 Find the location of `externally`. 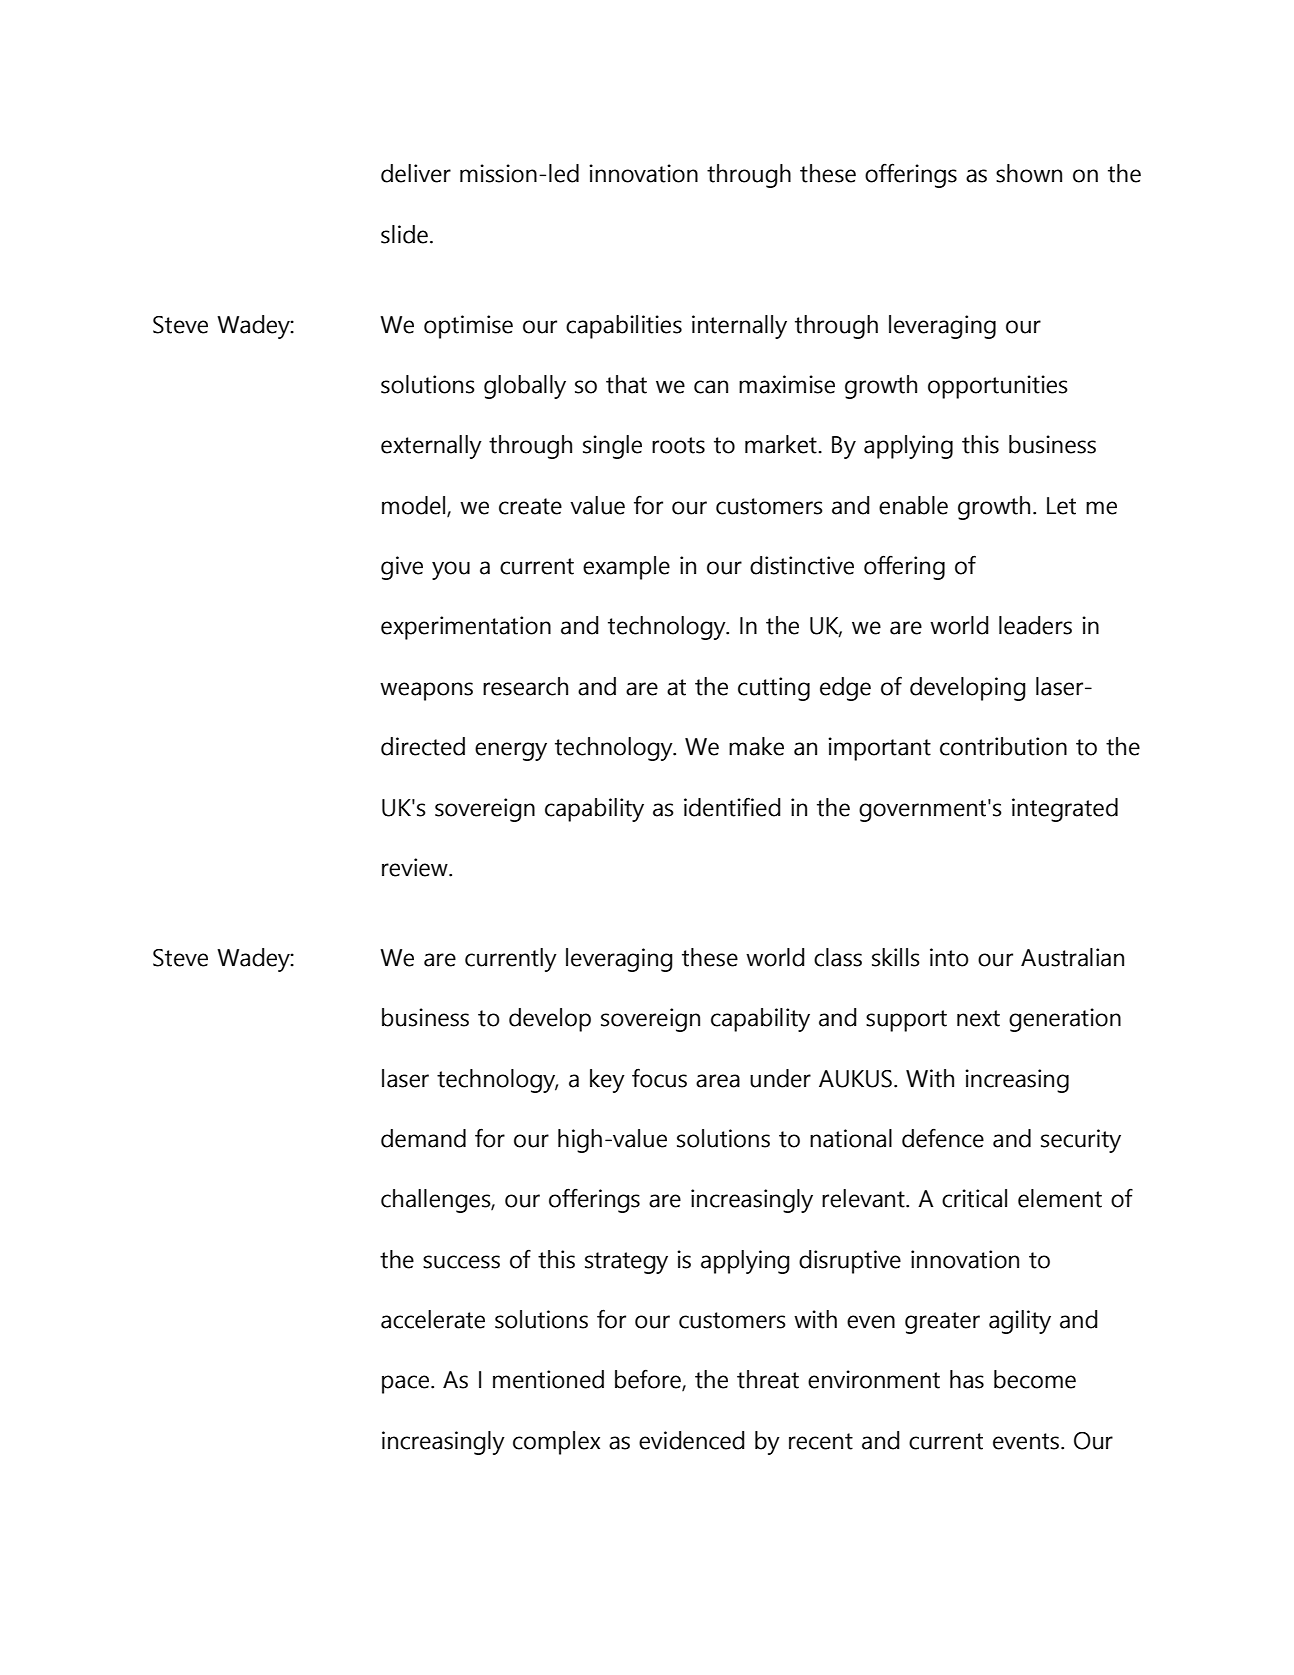

externally is located at coordinates (431, 447).
